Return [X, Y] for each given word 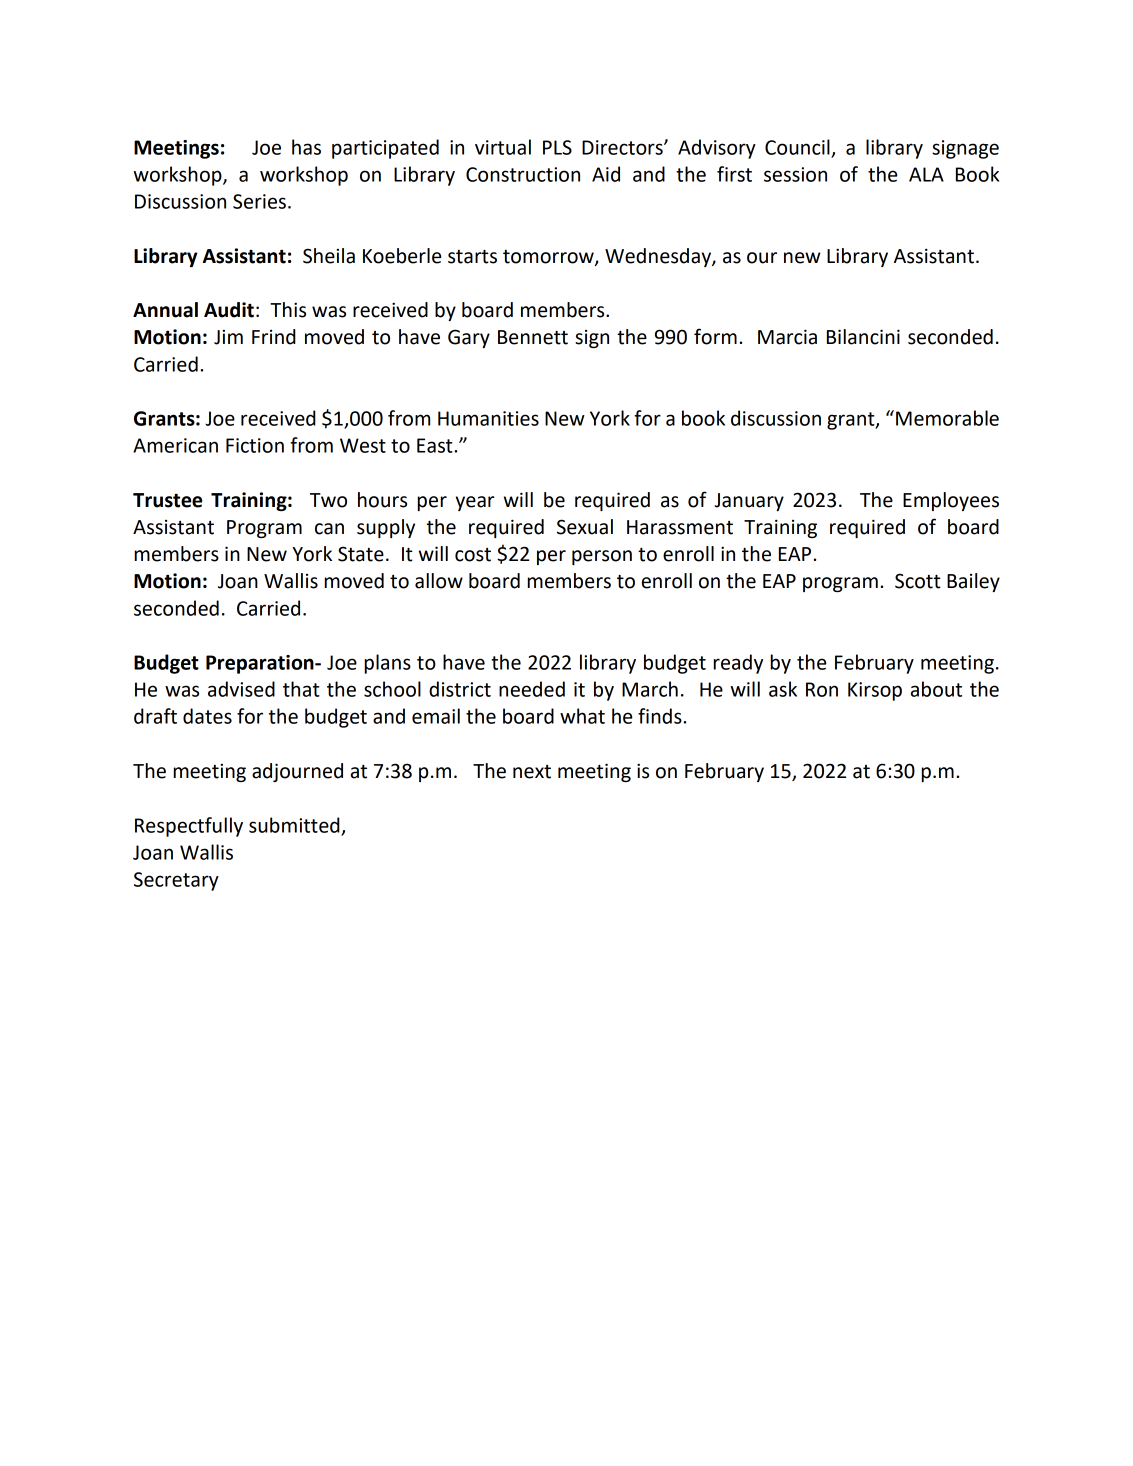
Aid [606, 174]
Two [328, 500]
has [306, 147]
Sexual [585, 527]
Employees [951, 501]
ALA [926, 174]
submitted [294, 825]
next [532, 772]
